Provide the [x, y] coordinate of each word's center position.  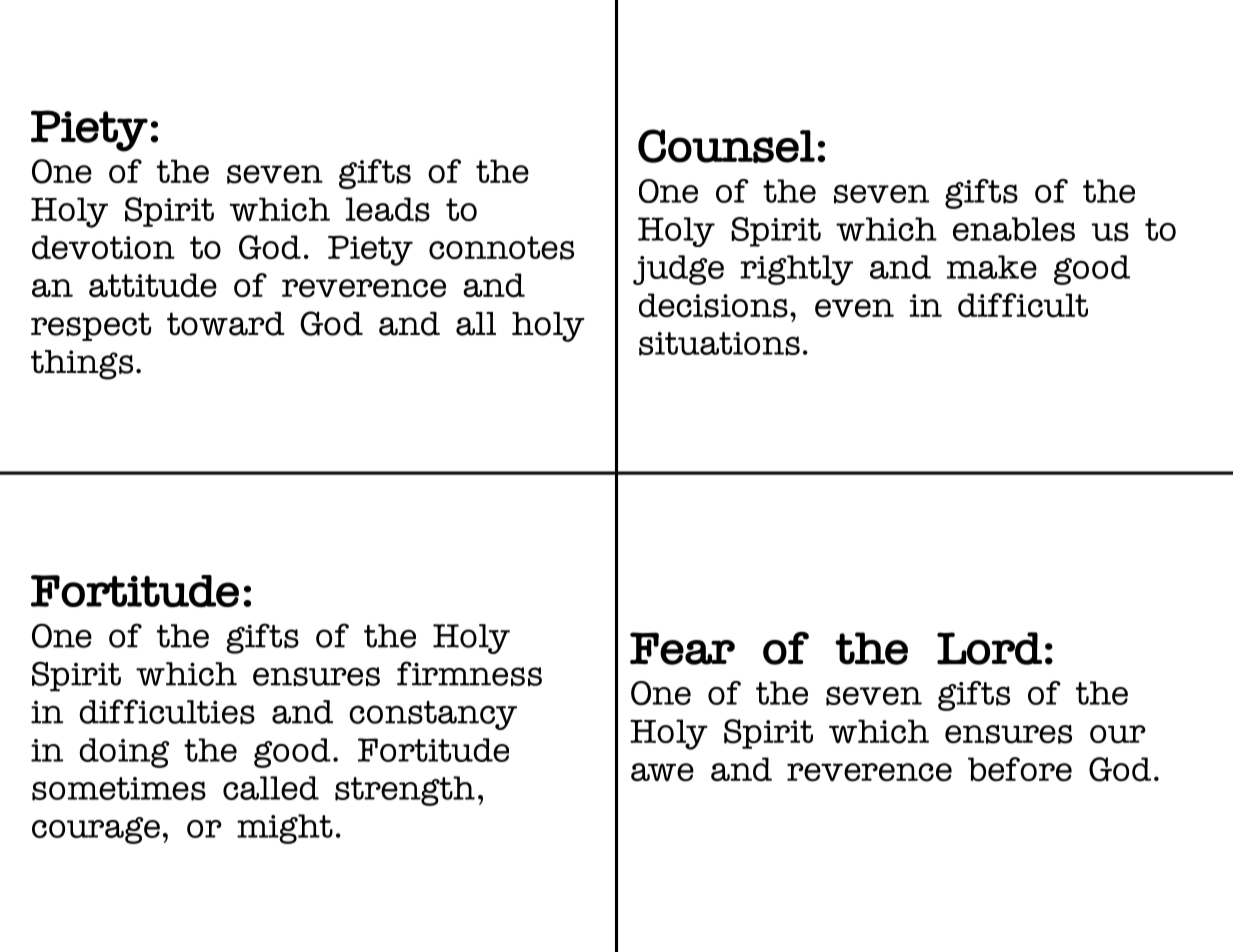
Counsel [726, 146]
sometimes [119, 789]
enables [1014, 229]
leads [387, 209]
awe [662, 772]
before [1020, 769]
